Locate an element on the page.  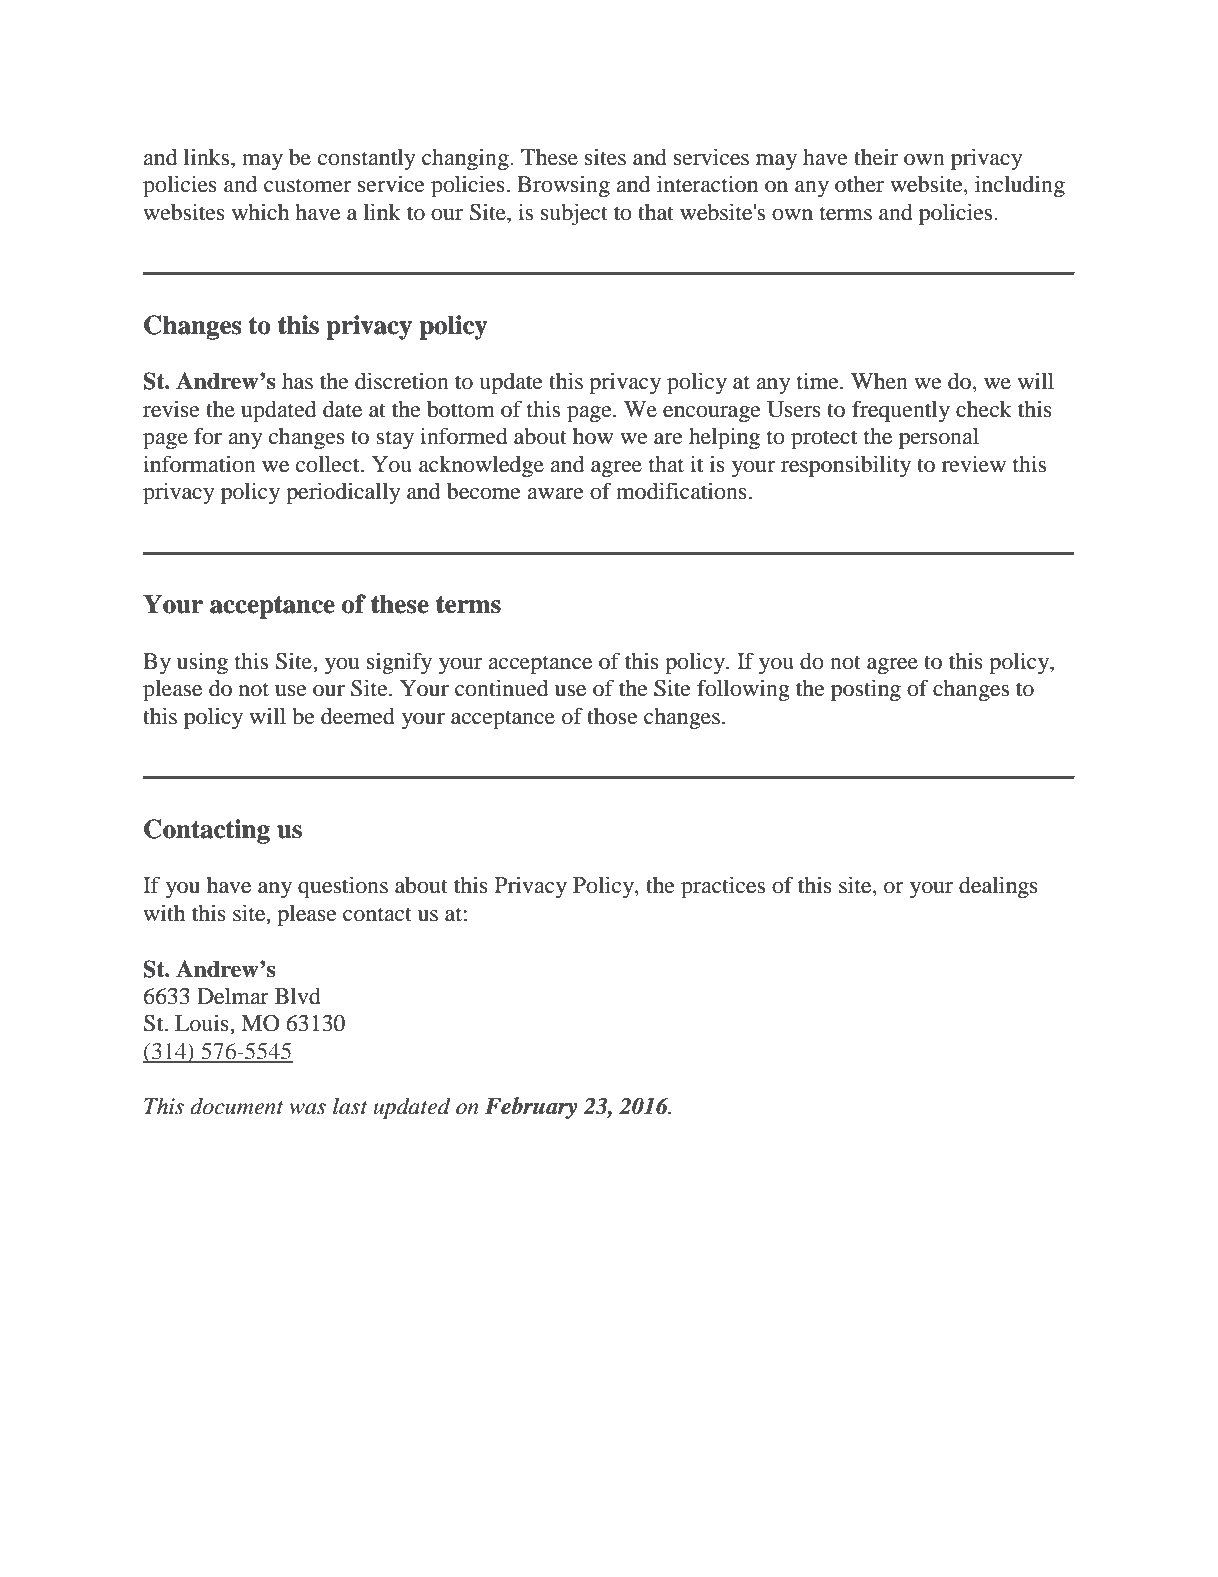
questions is located at coordinates (343, 887).
